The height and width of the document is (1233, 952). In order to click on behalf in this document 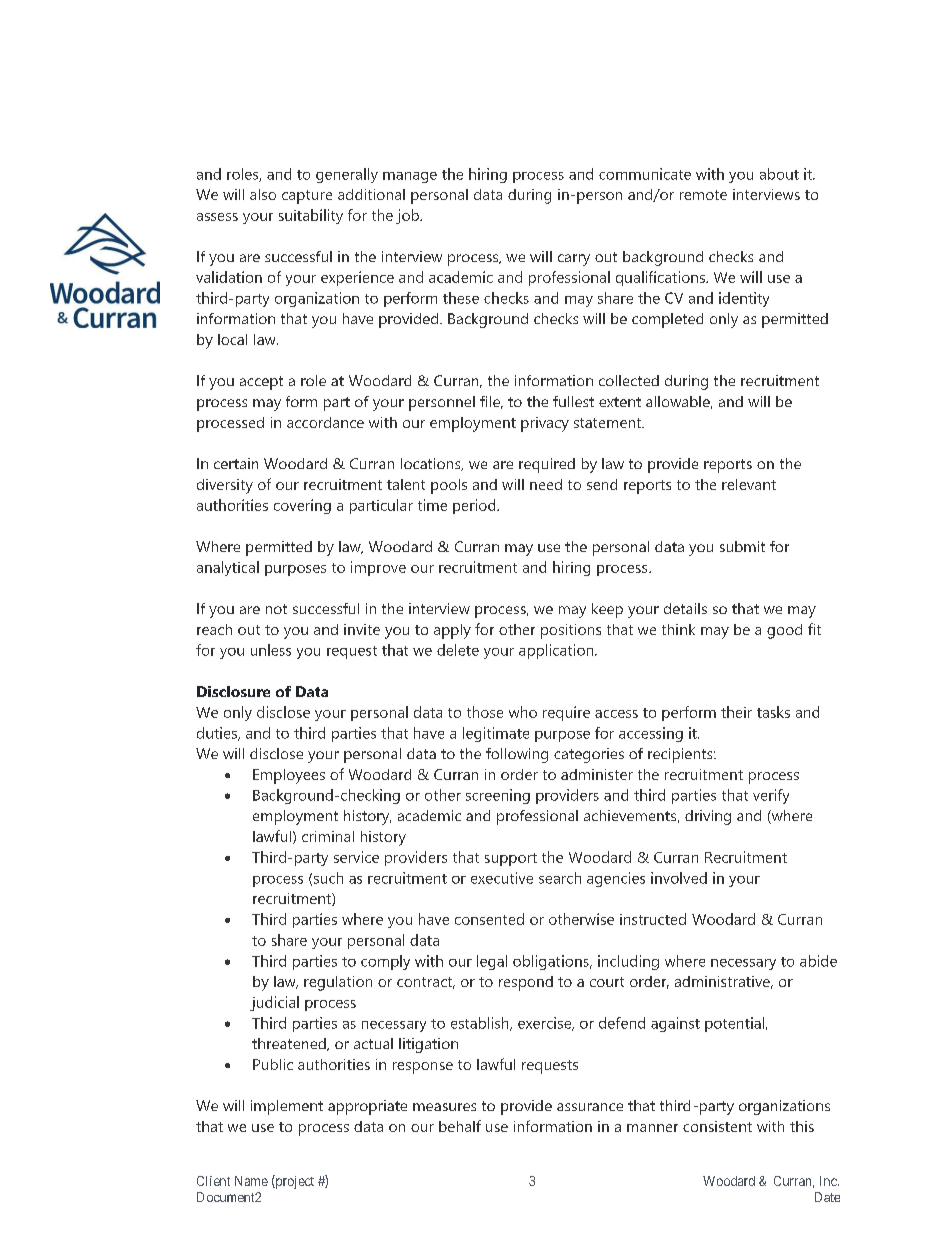, I will do `click(460, 1126)`.
